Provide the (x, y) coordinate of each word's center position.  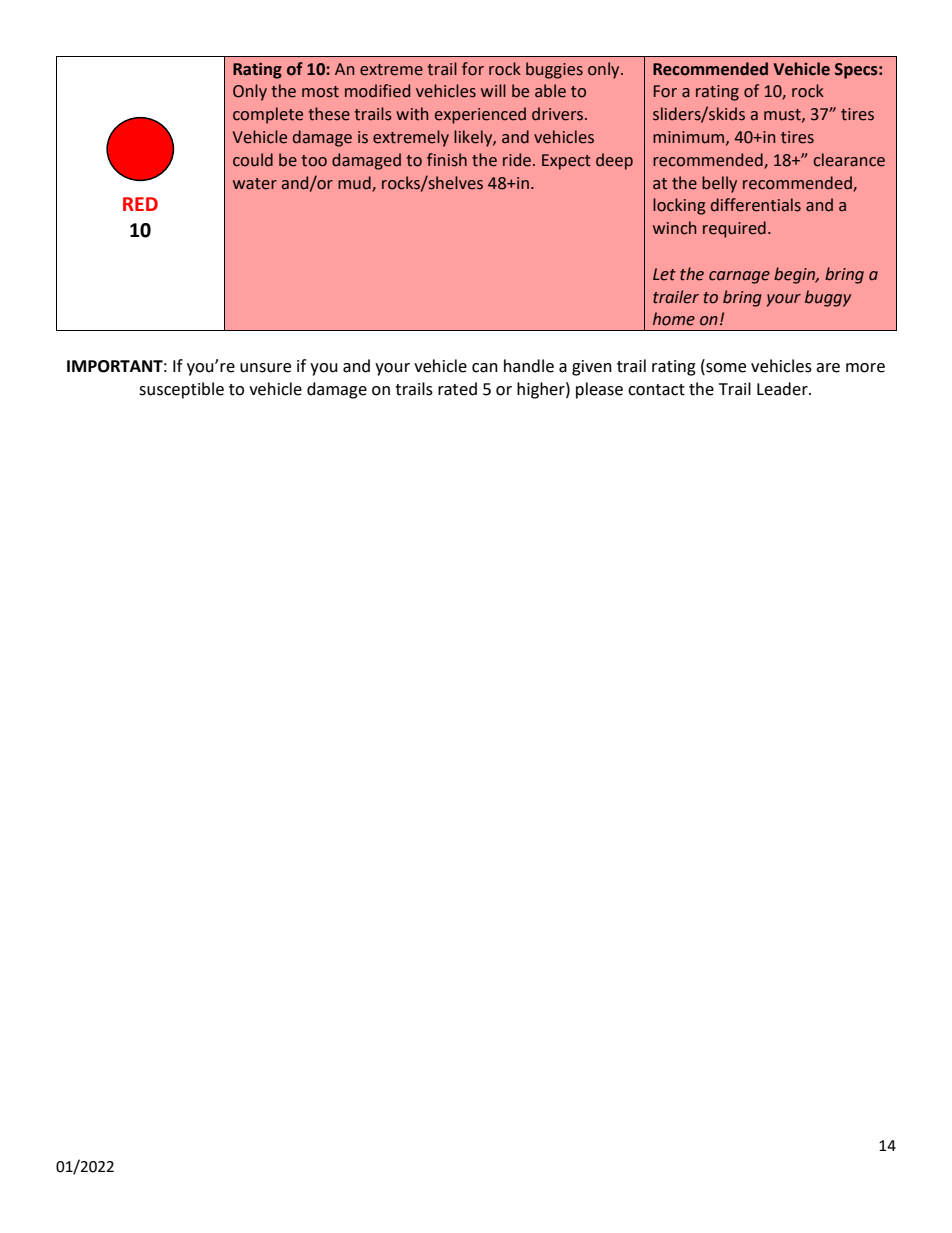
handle (529, 366)
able (550, 91)
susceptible (181, 390)
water (255, 184)
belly (719, 184)
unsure (265, 368)
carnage (739, 277)
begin (796, 275)
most (320, 92)
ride (517, 160)
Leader (783, 389)
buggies (554, 70)
